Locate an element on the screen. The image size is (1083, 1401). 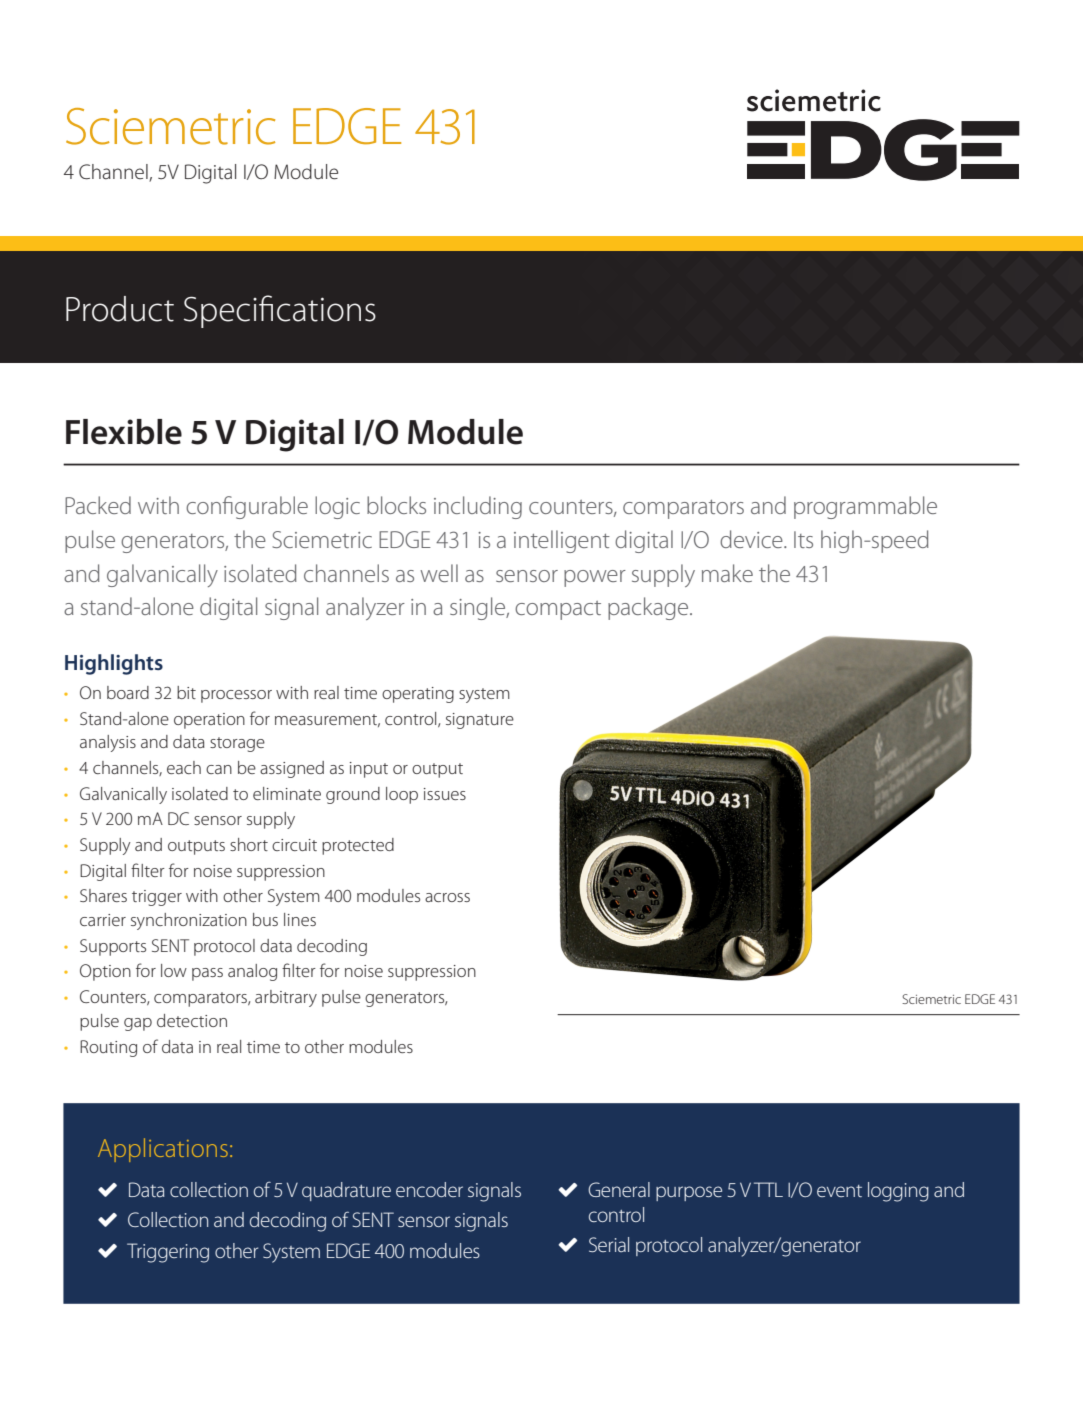
programmable is located at coordinates (865, 507).
